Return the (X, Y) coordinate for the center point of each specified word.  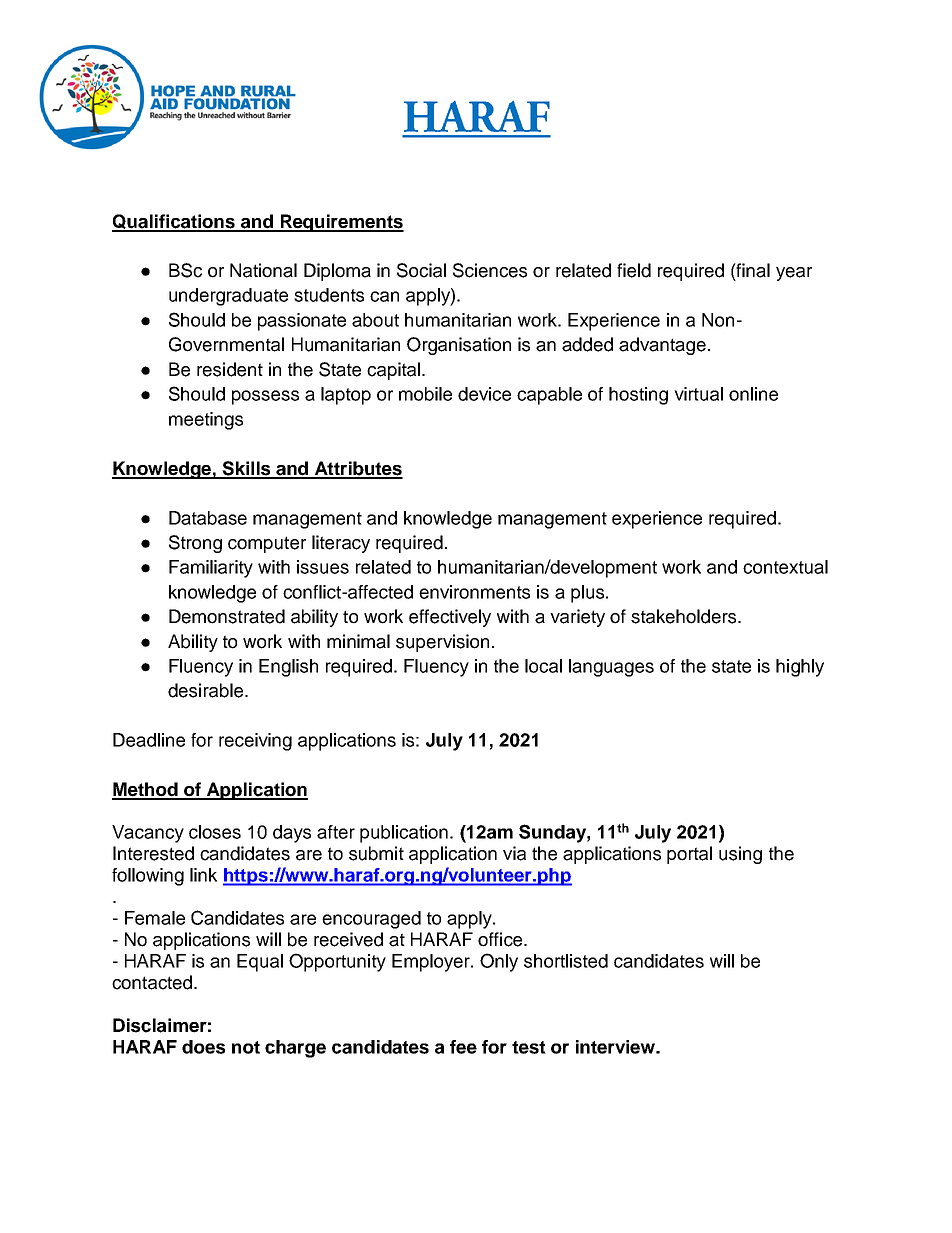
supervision (442, 643)
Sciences (490, 270)
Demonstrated (227, 616)
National (263, 270)
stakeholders (685, 616)
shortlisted (566, 961)
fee (463, 1047)
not (246, 1047)
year (794, 274)
